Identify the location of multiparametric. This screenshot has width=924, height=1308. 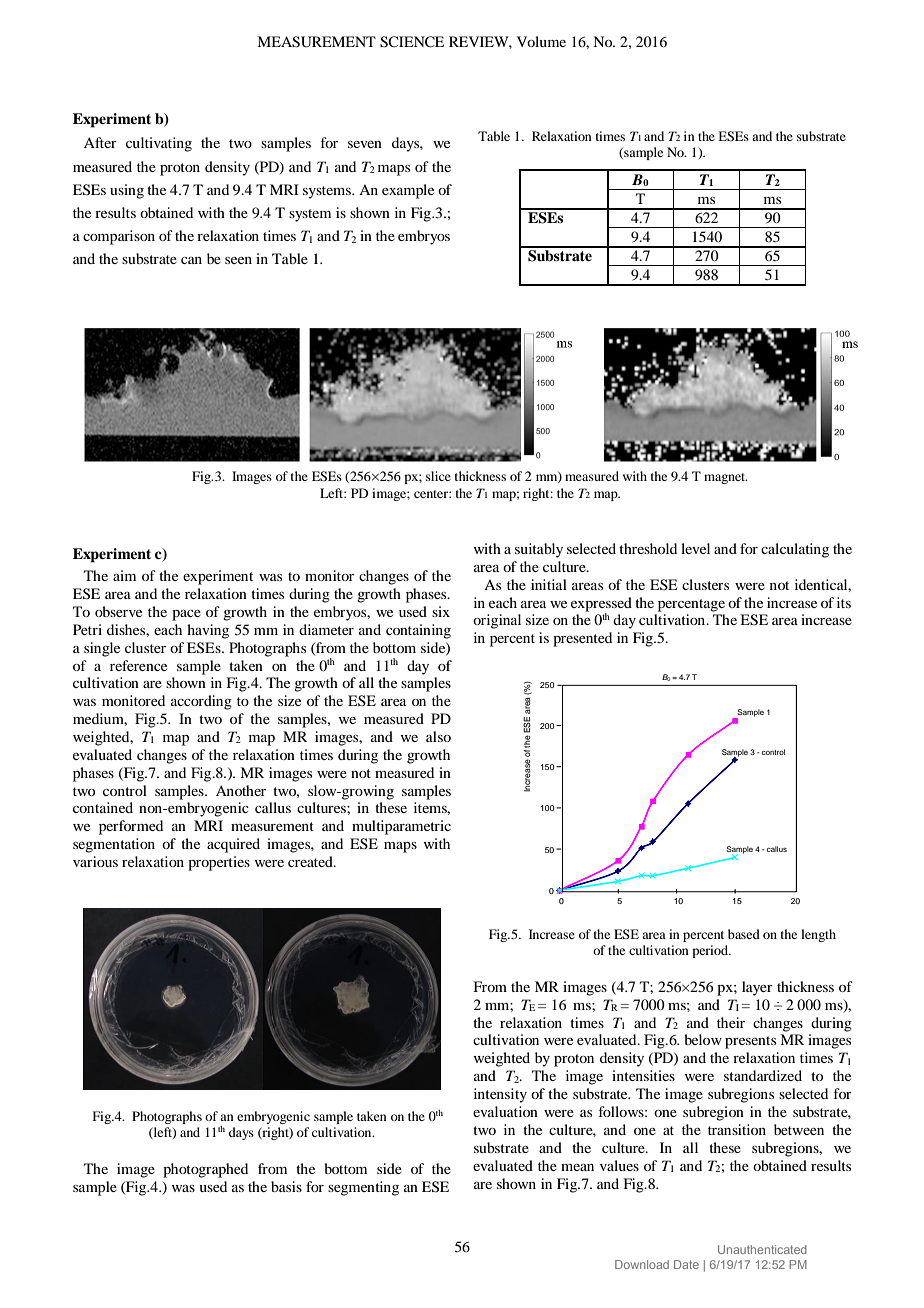
(401, 827).
